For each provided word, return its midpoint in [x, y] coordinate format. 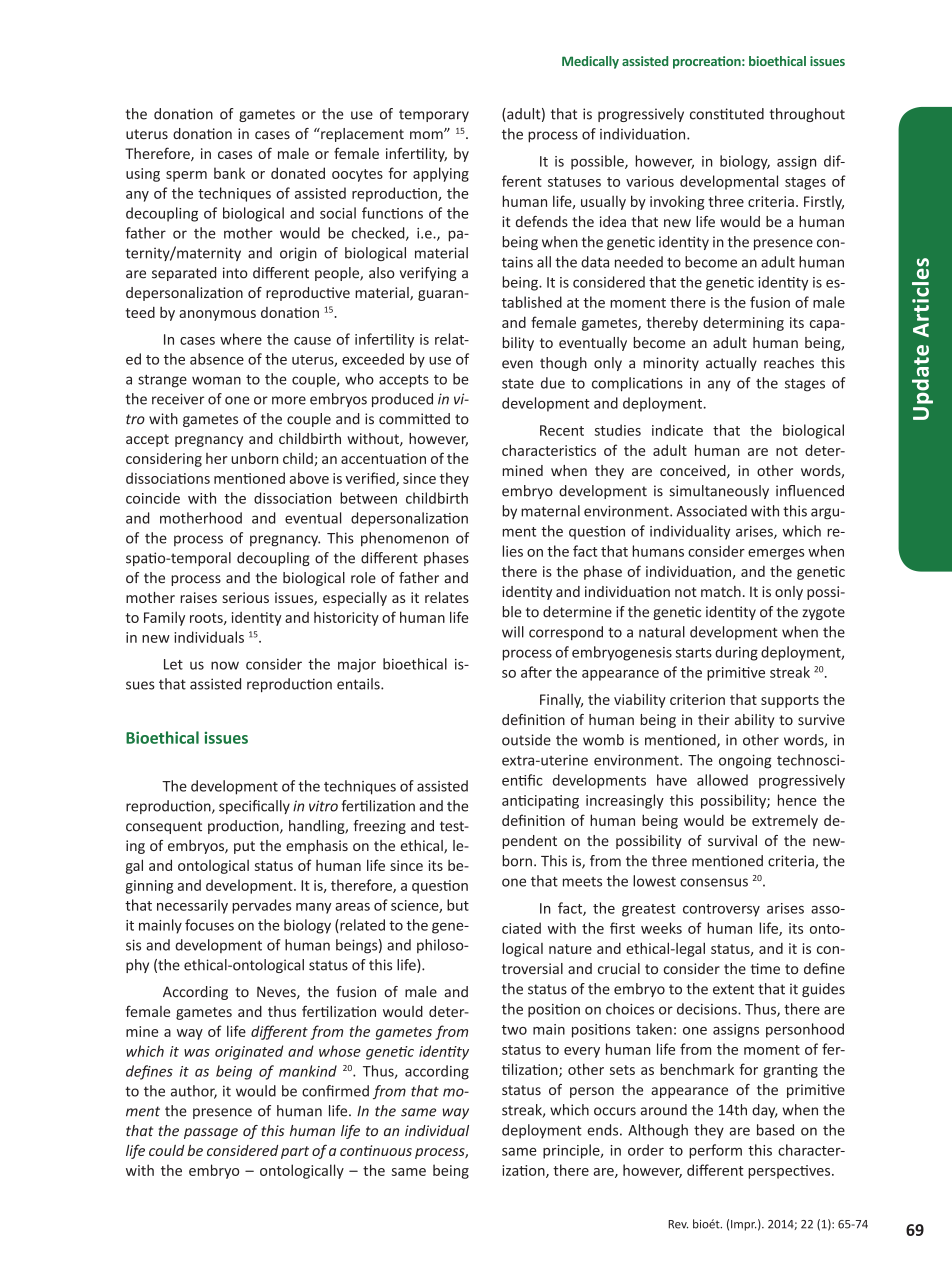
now [225, 665]
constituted [727, 114]
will [513, 632]
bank [229, 173]
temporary [434, 115]
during [736, 653]
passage [211, 1133]
